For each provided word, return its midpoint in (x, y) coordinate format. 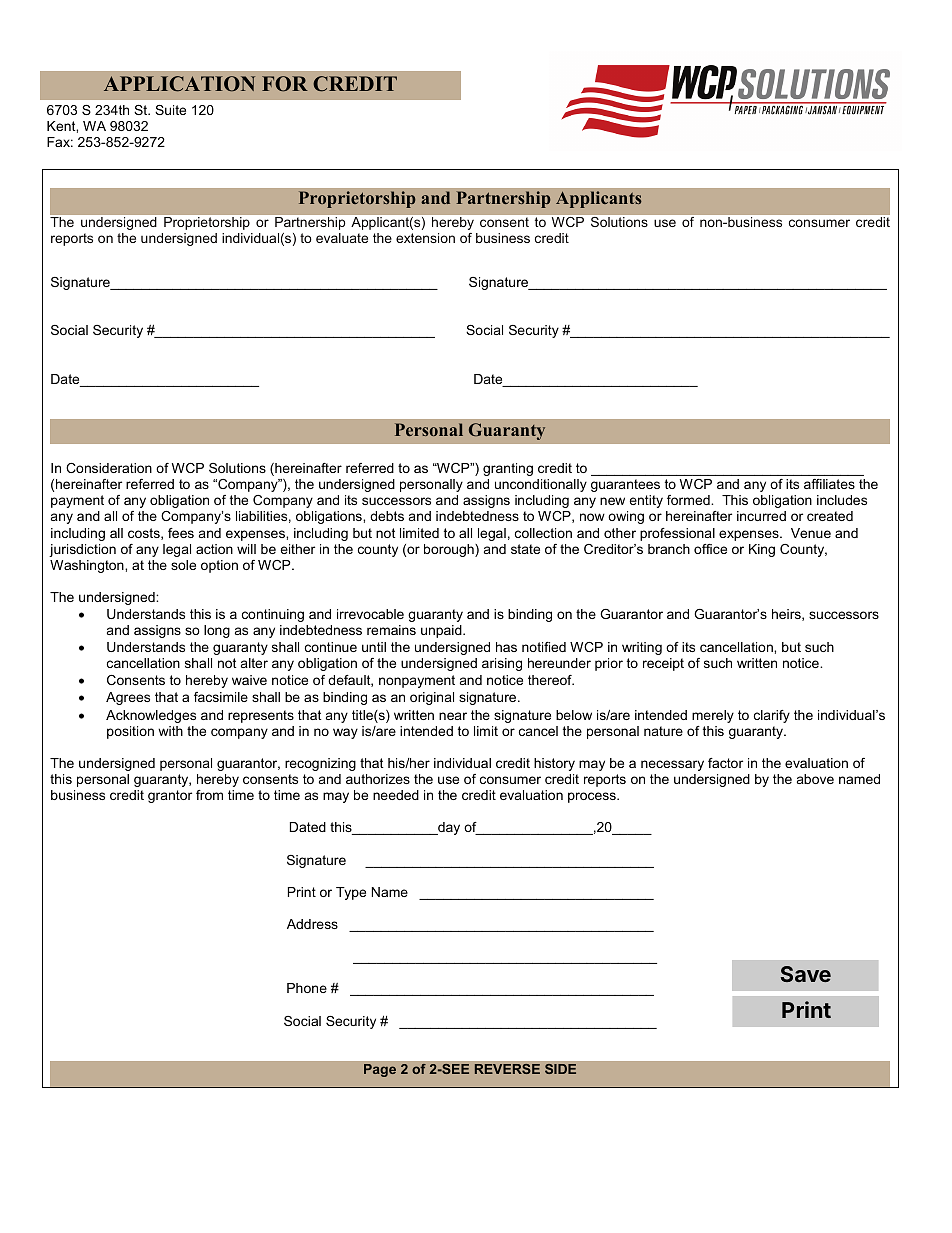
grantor (170, 796)
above (815, 779)
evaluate (342, 238)
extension (425, 238)
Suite (170, 110)
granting (508, 469)
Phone (307, 988)
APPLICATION (179, 84)
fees (181, 533)
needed (396, 795)
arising (502, 664)
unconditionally (541, 485)
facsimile (221, 697)
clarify (772, 716)
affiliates (829, 484)
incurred (761, 516)
